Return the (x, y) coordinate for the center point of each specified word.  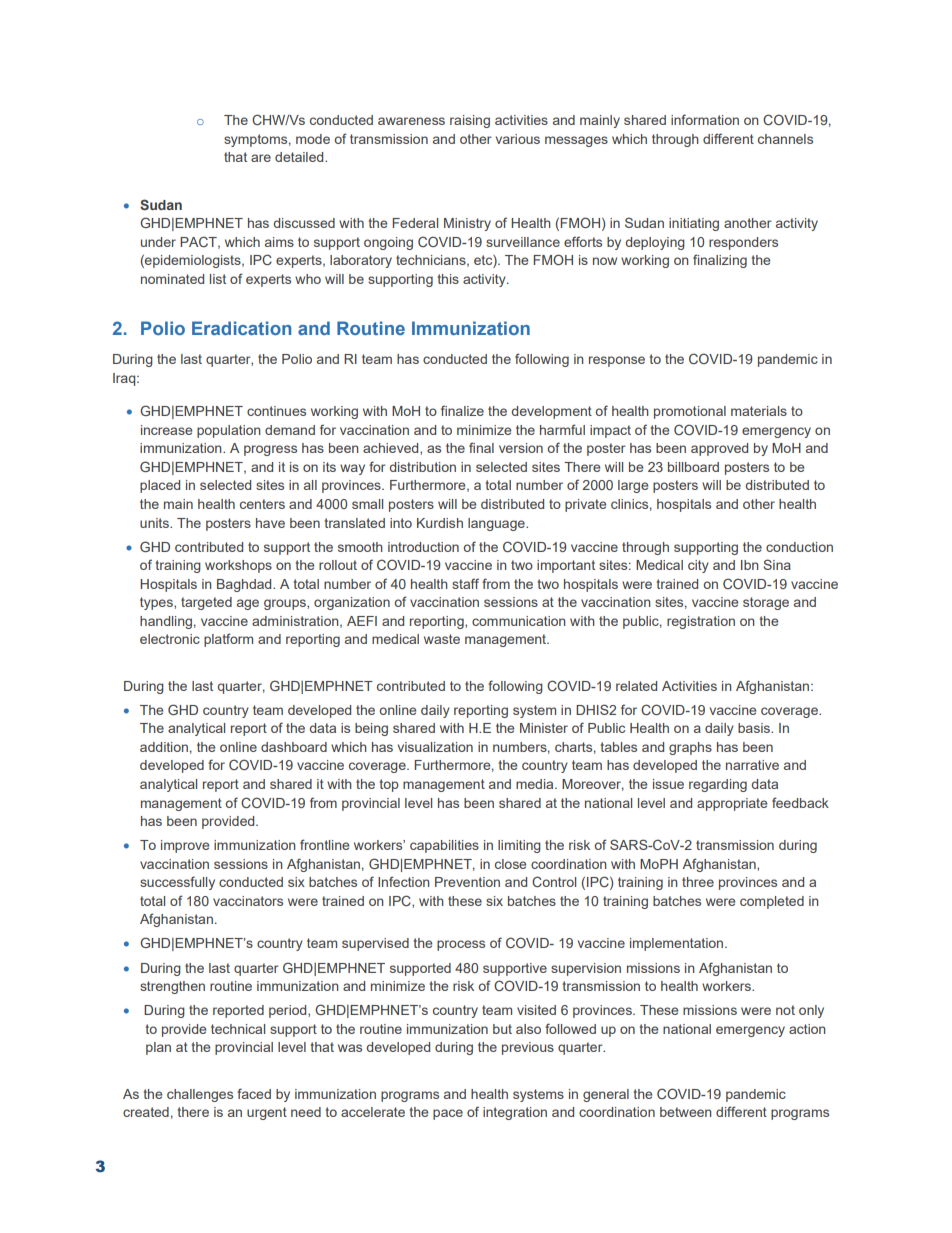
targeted (206, 603)
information (705, 119)
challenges (200, 1095)
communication (518, 621)
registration (701, 622)
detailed (300, 157)
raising (470, 121)
